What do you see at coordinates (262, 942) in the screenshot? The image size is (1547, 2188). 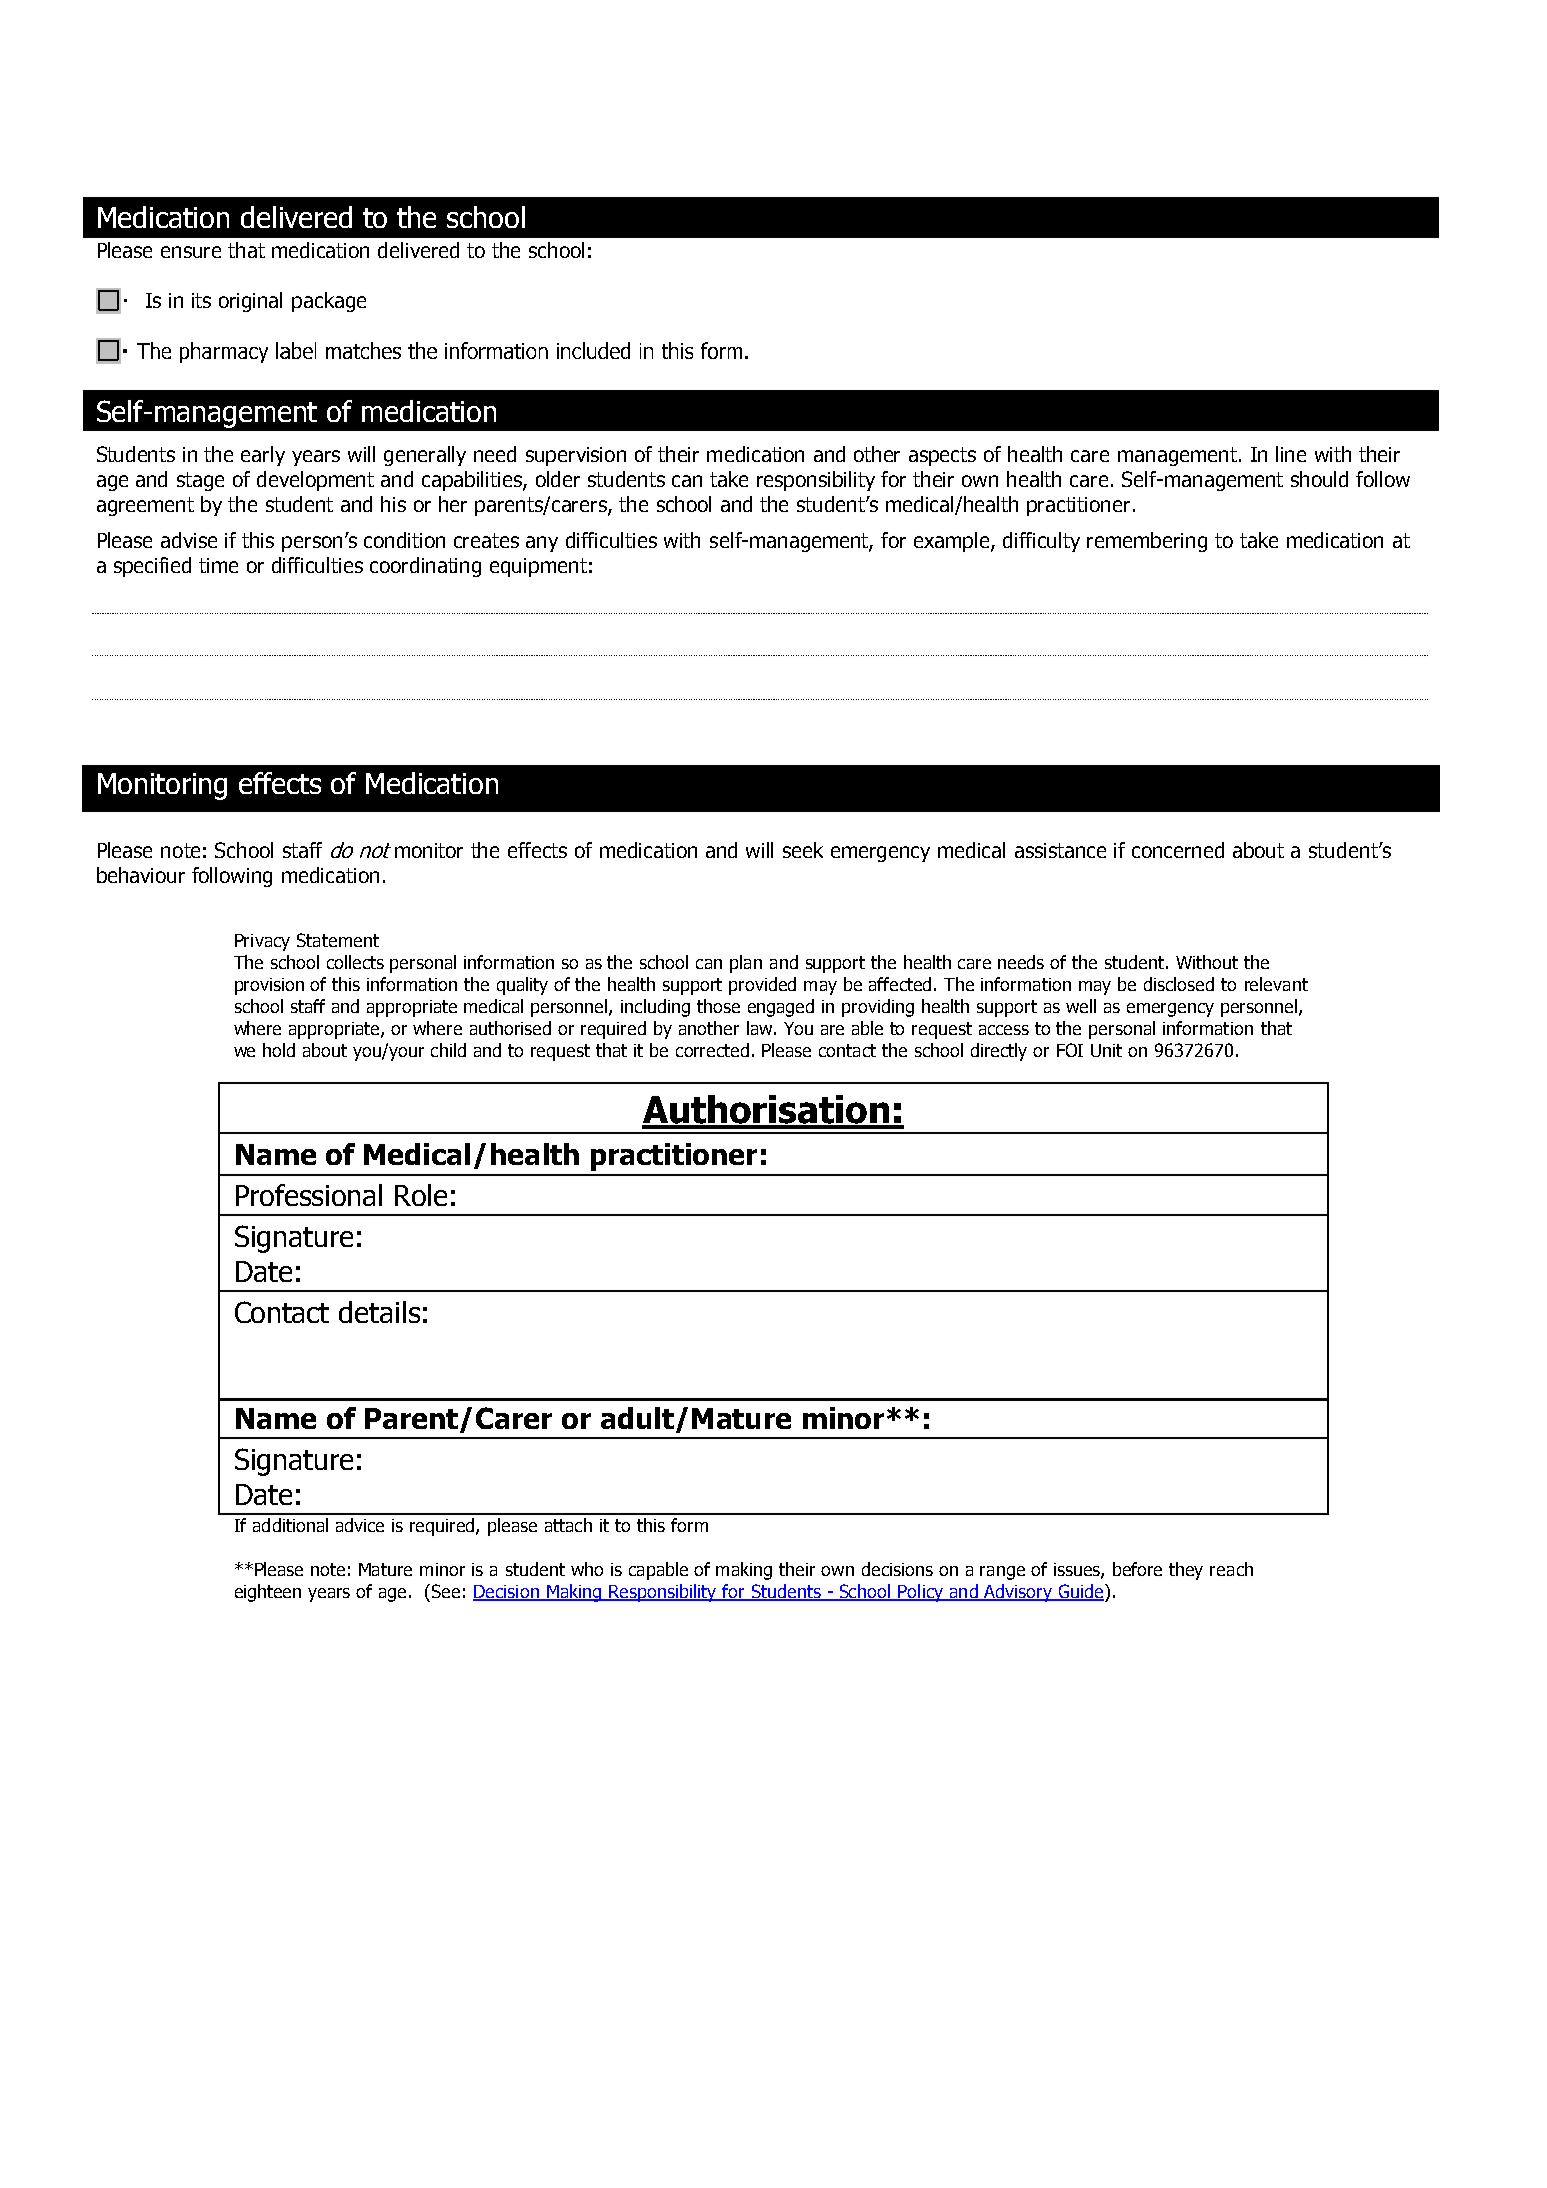 I see `Privacy` at bounding box center [262, 942].
